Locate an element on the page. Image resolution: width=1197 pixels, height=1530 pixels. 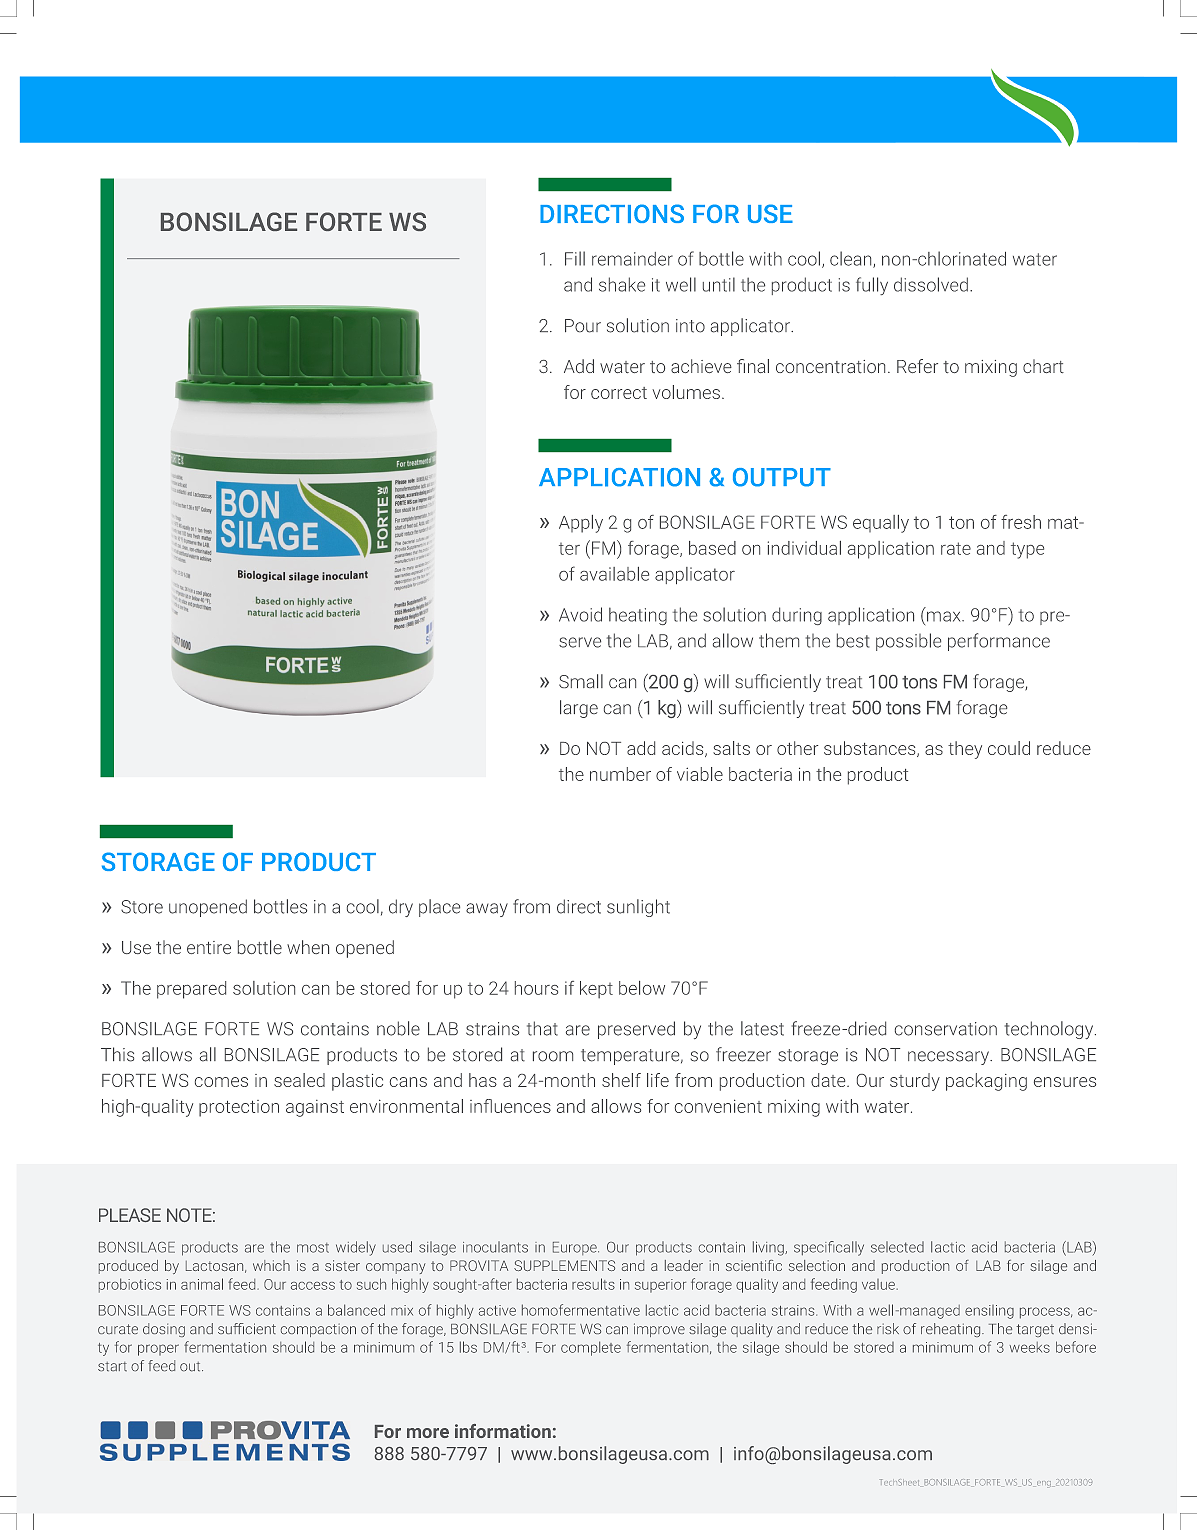
Fill is located at coordinates (575, 258).
